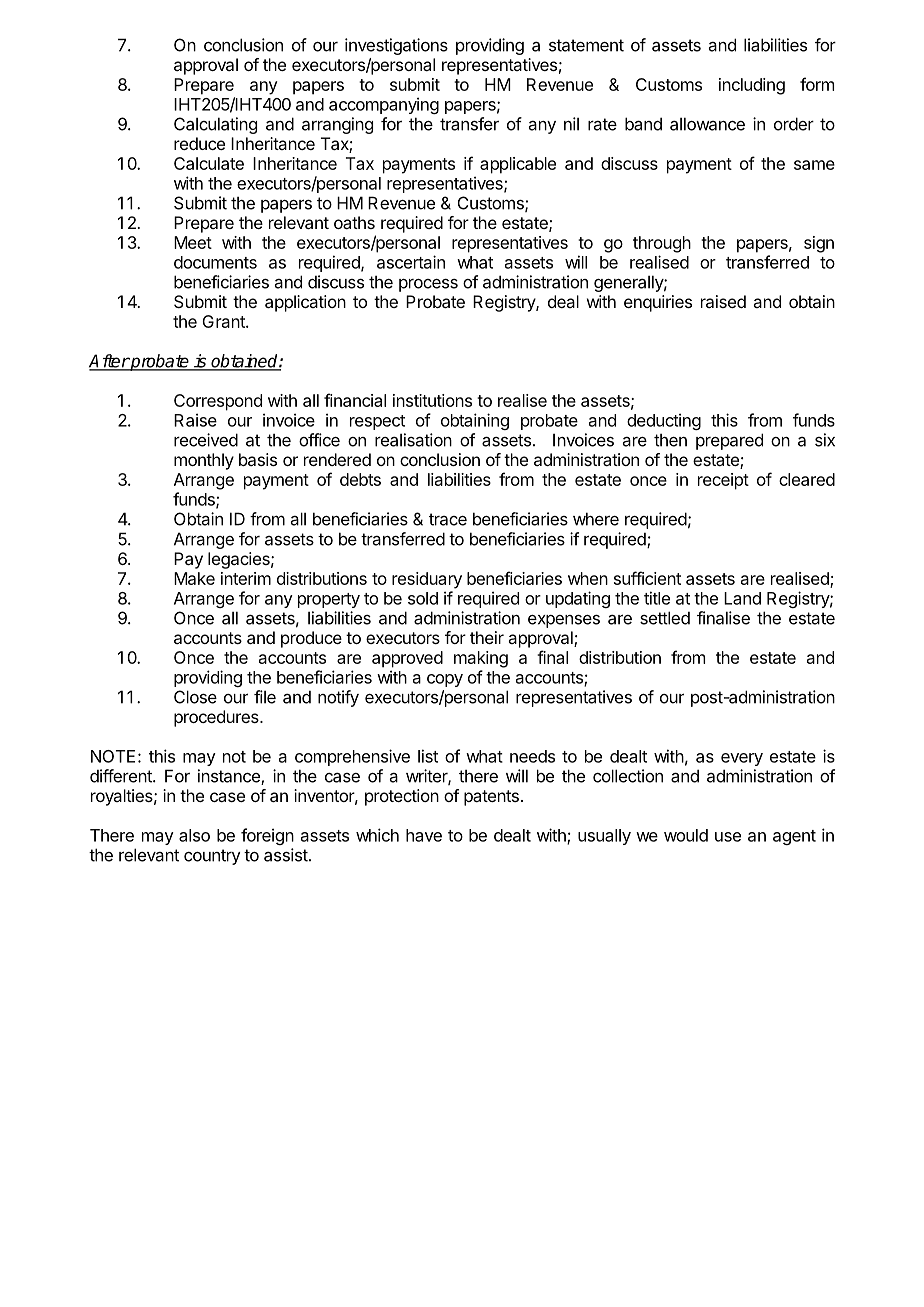 This screenshot has width=924, height=1307. I want to click on Make, so click(194, 578).
